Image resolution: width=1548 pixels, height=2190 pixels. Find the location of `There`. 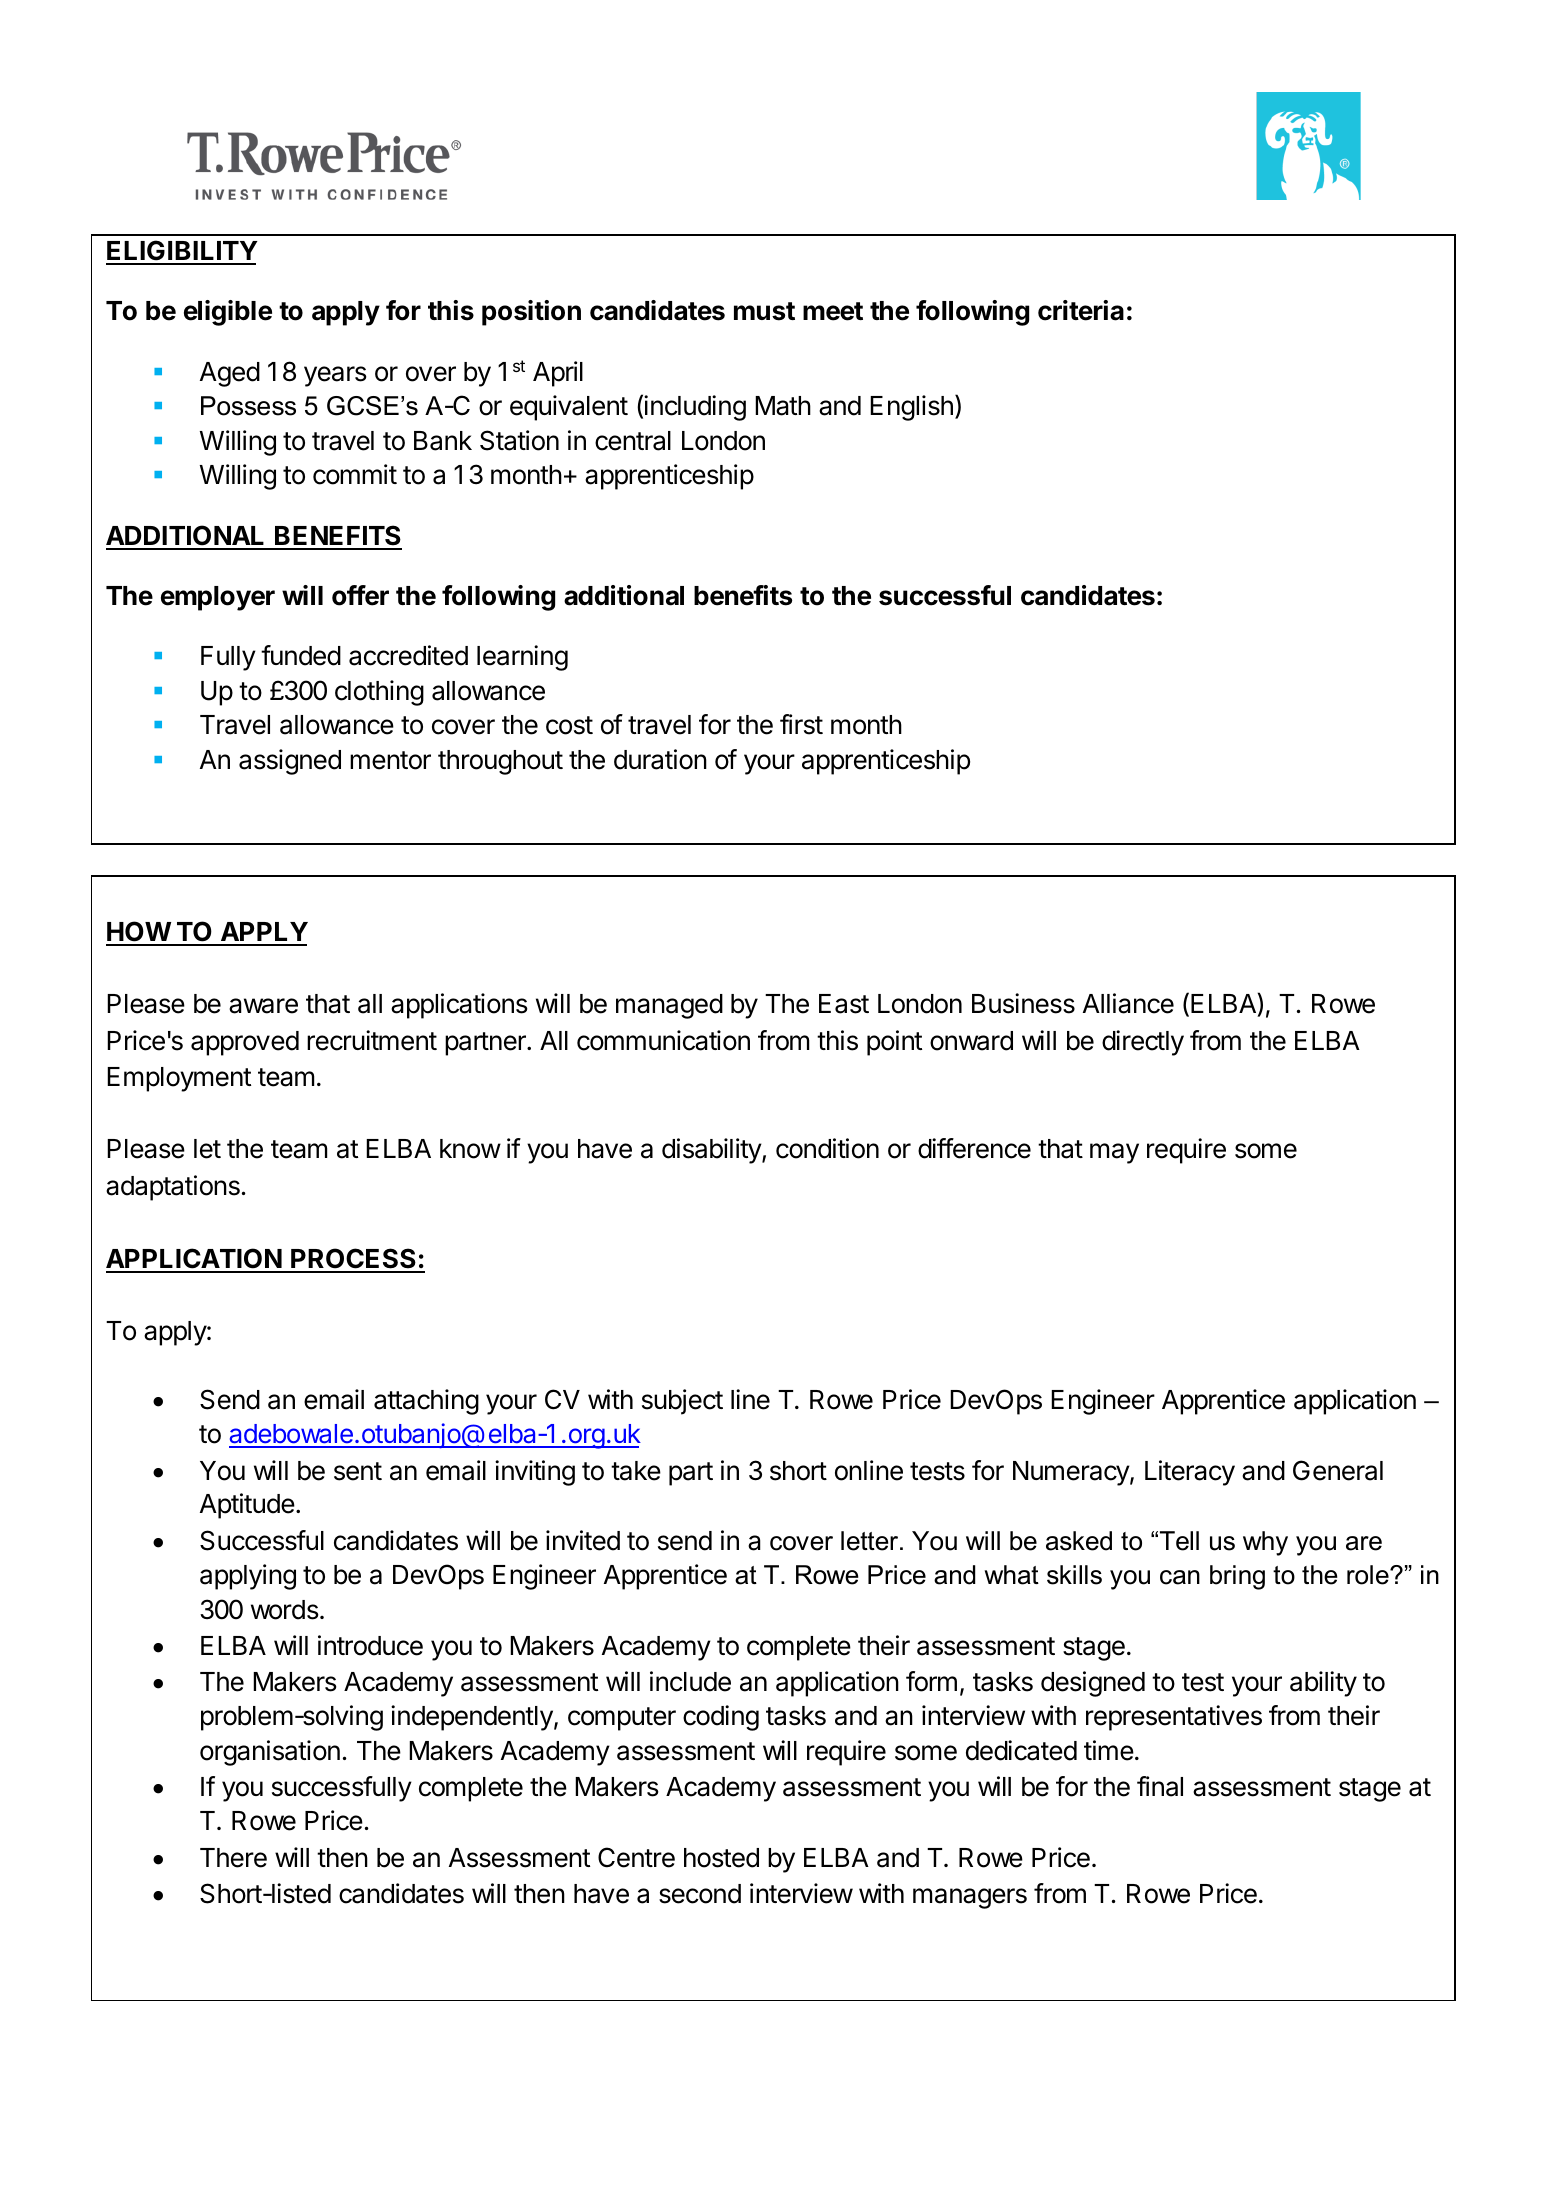

There is located at coordinates (233, 1858).
